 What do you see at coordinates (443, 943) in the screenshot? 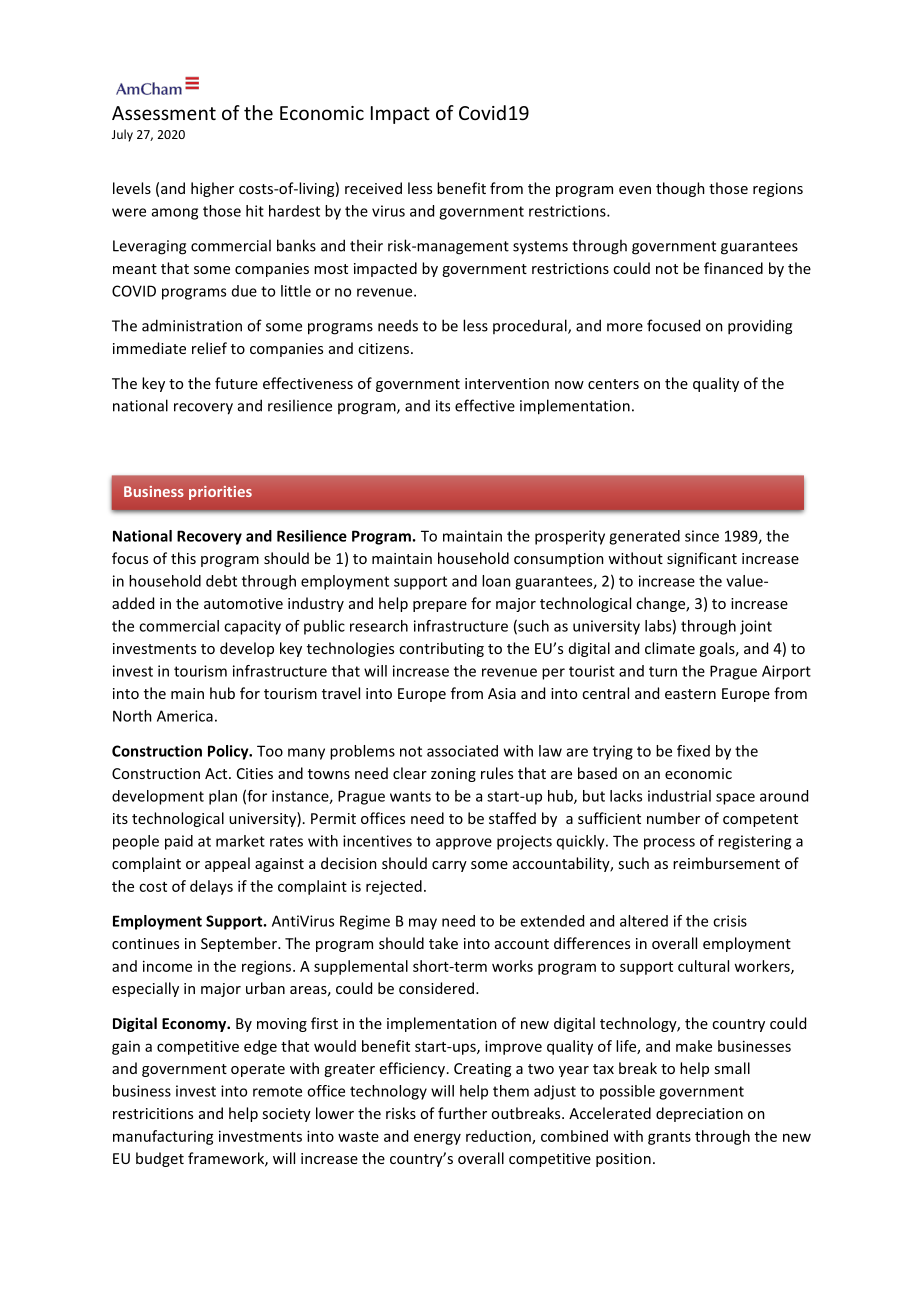
I see `take` at bounding box center [443, 943].
